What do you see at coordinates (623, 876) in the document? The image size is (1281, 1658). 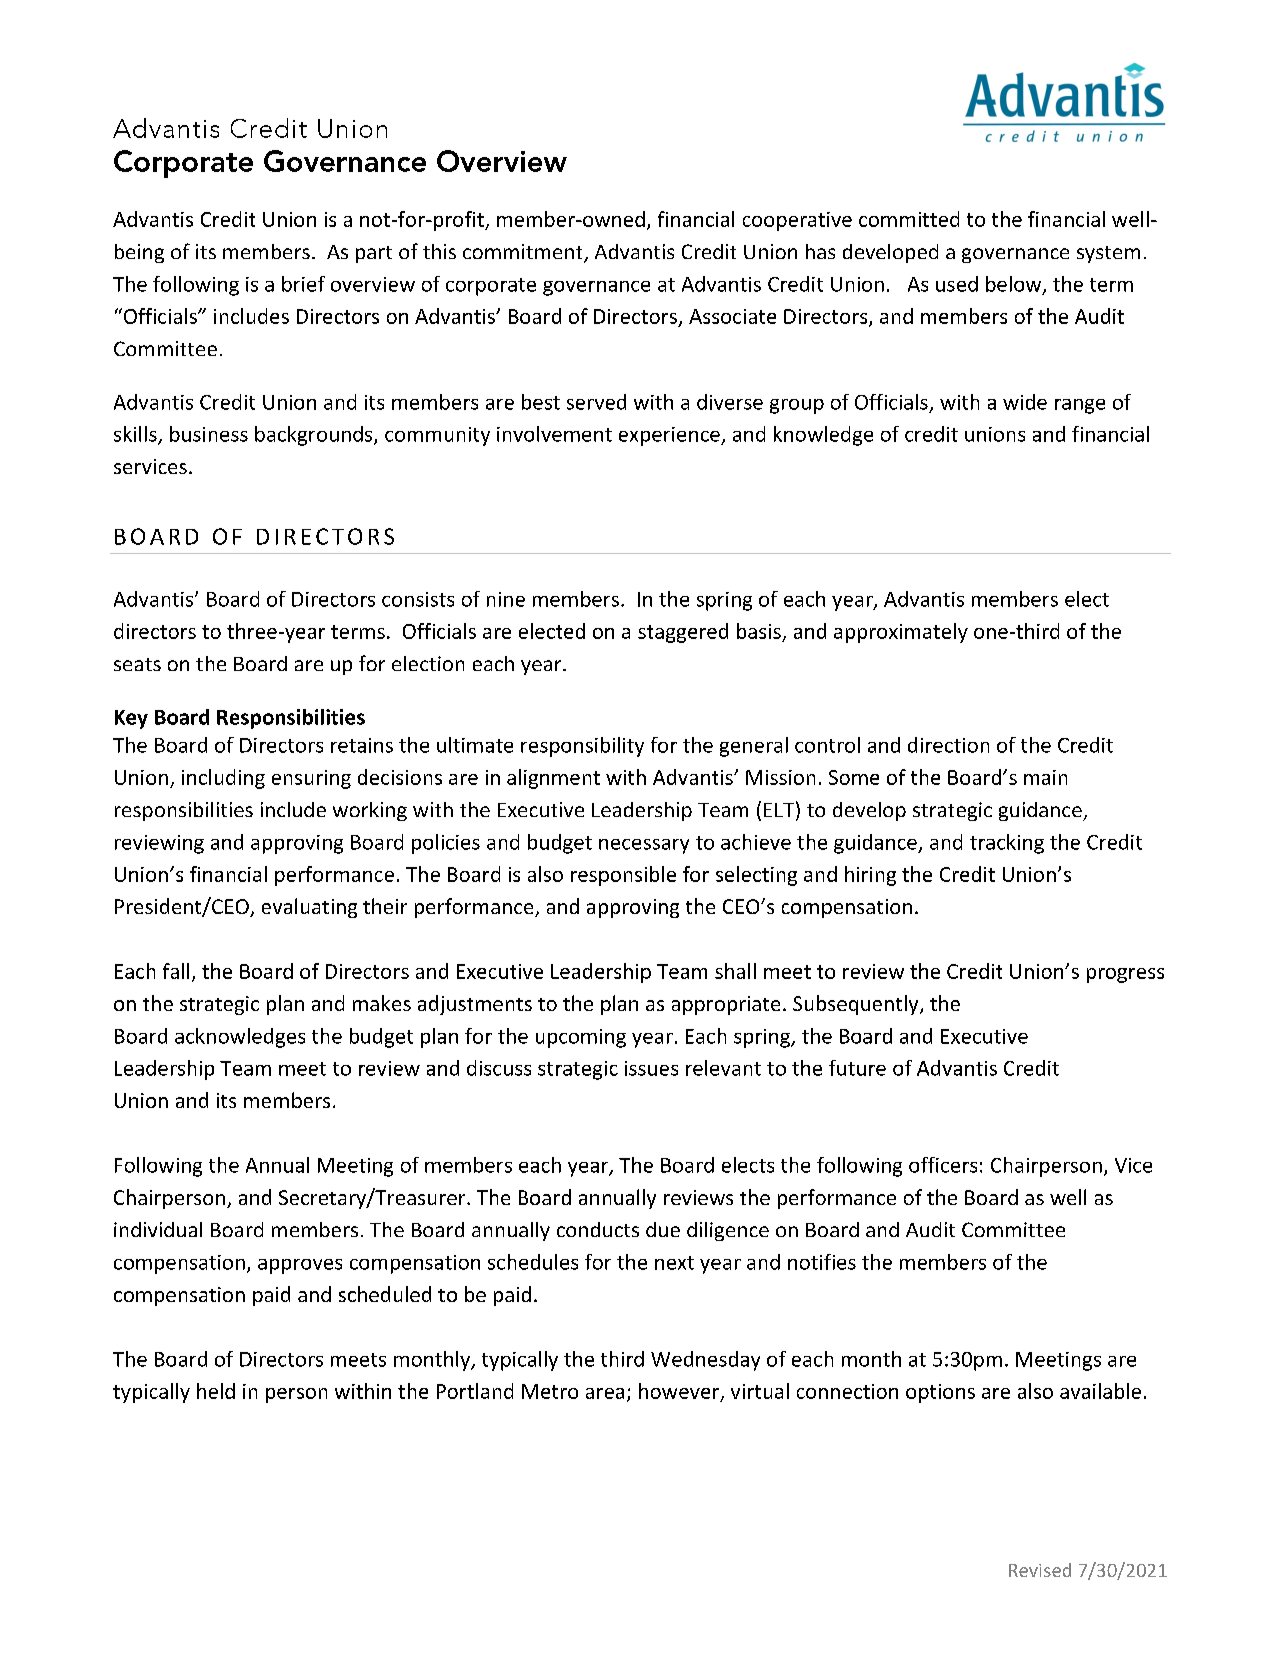 I see `responsible` at bounding box center [623, 876].
